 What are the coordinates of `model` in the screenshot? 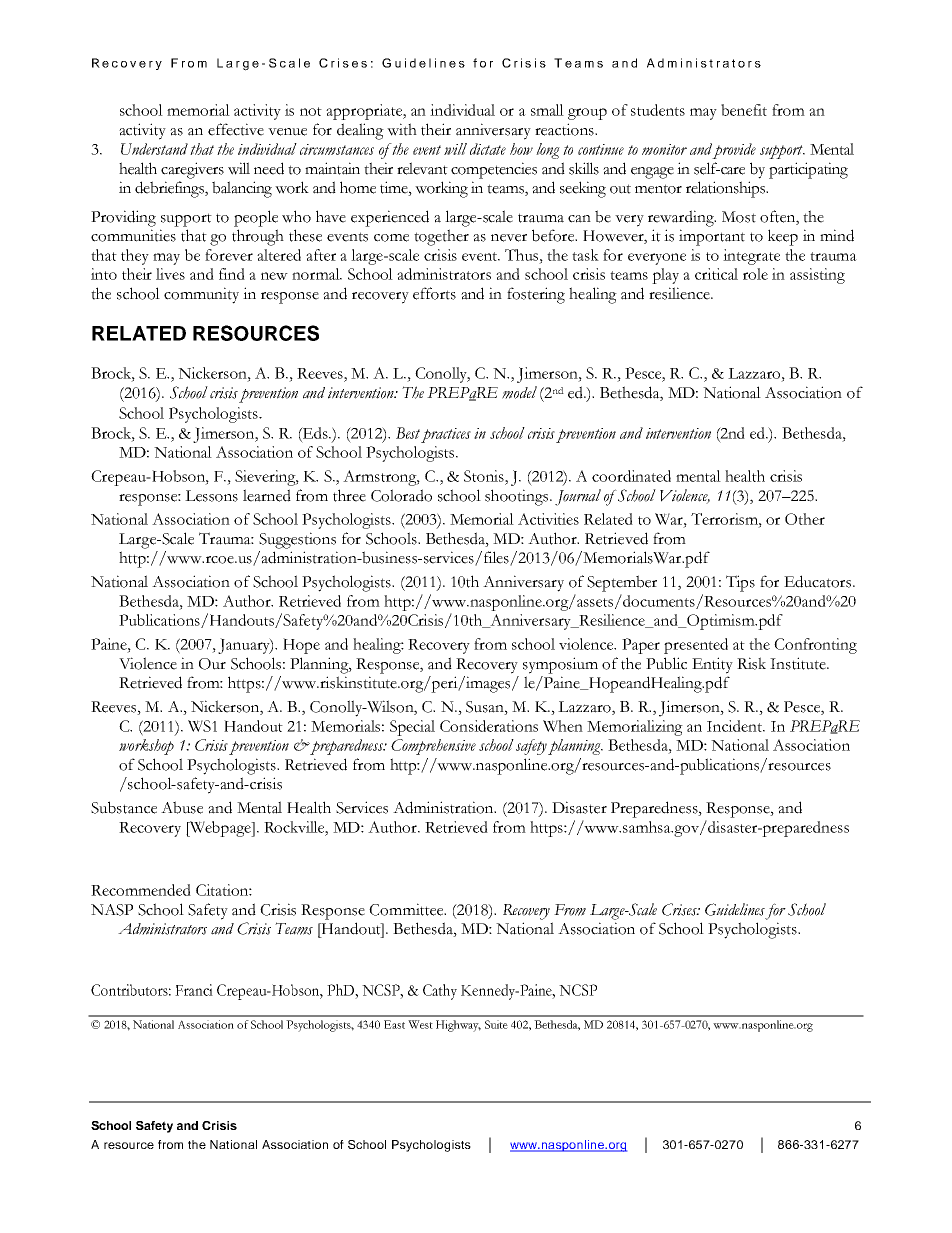 It's located at (519, 392).
